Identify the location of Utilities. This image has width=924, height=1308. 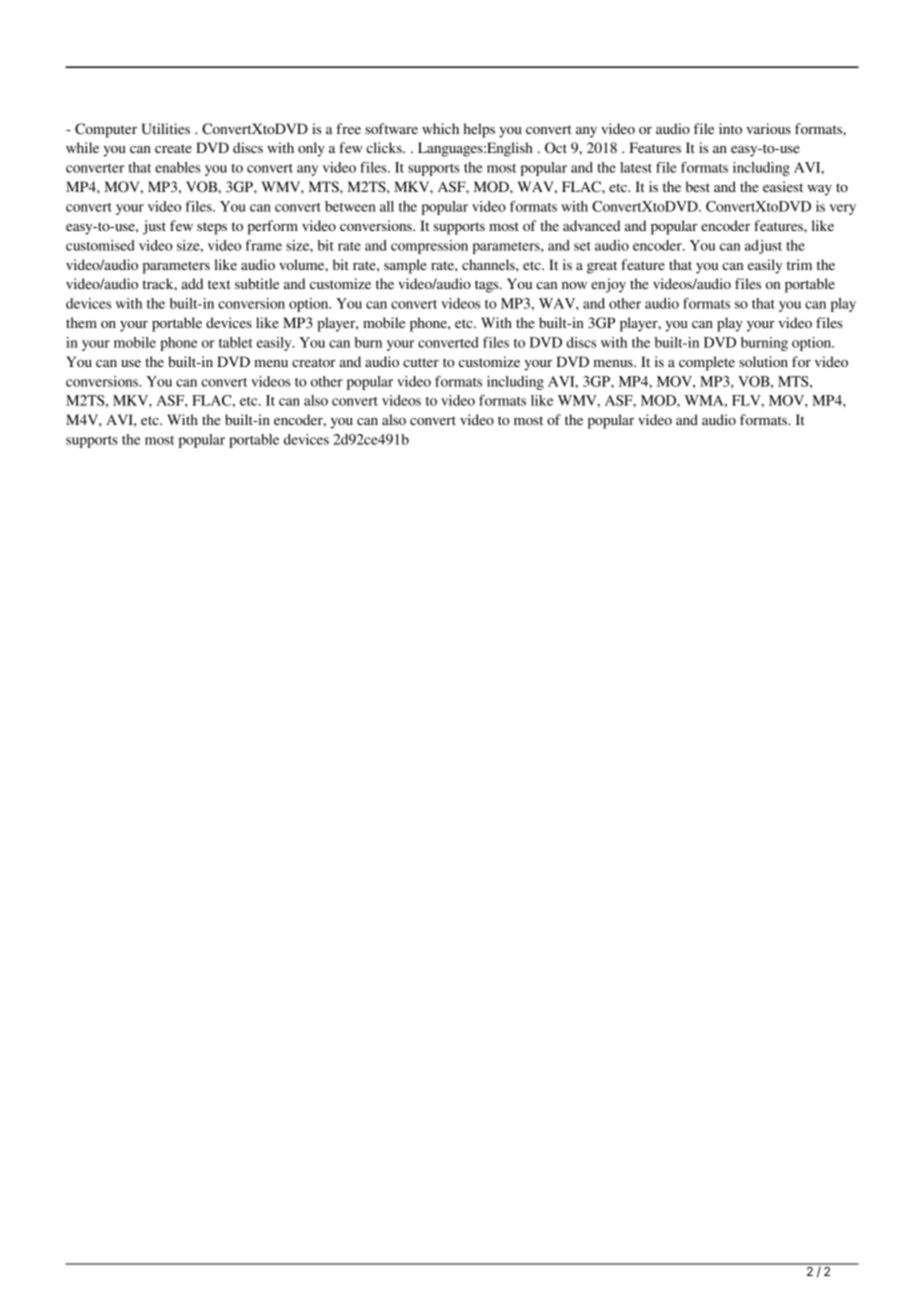
(165, 129).
